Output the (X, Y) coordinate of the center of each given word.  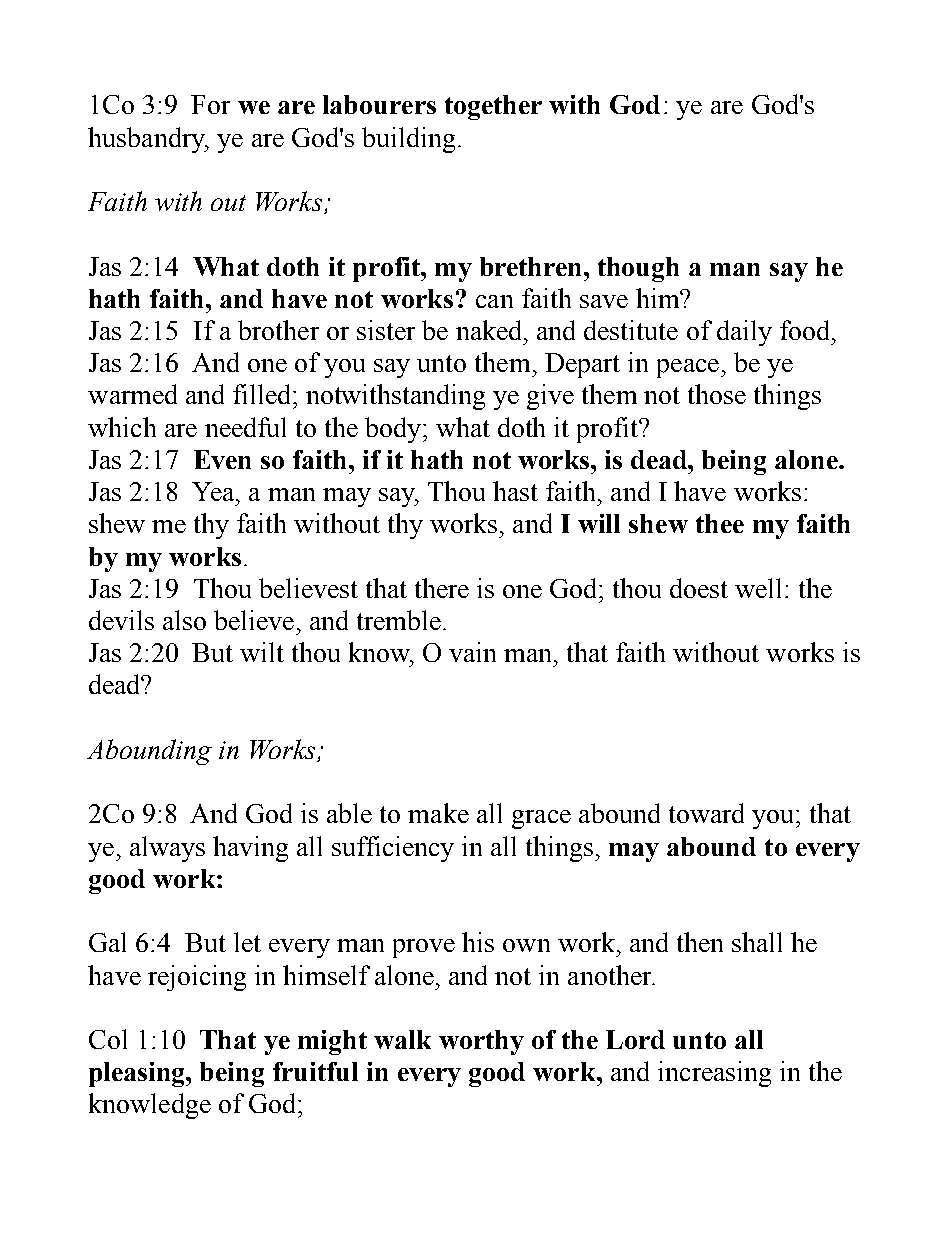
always (167, 849)
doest (699, 588)
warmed (132, 394)
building (408, 140)
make (438, 813)
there (442, 588)
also (184, 620)
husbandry (147, 140)
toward (706, 813)
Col (108, 1039)
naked (490, 330)
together (493, 107)
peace (689, 368)
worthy (481, 1042)
